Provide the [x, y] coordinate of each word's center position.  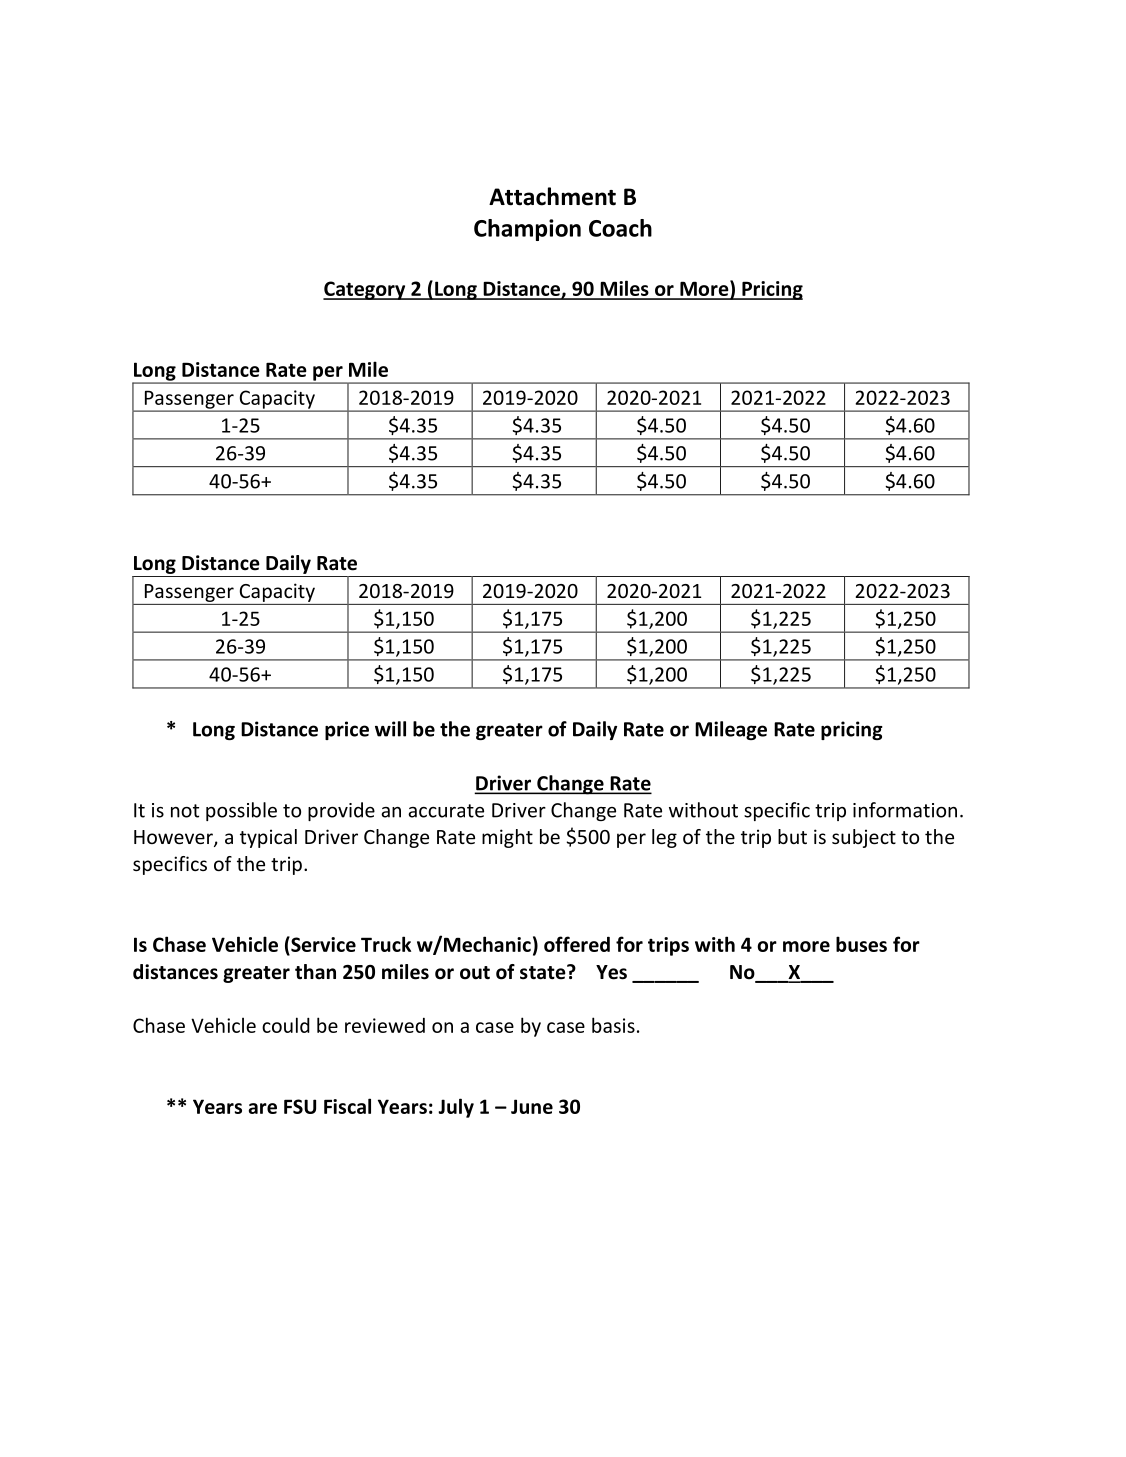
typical [268, 838]
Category [365, 290]
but [792, 836]
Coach [620, 228]
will [390, 729]
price [347, 730]
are [262, 1108]
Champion [527, 230]
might [507, 838]
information [905, 810]
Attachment [552, 196]
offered [577, 944]
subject [864, 838]
